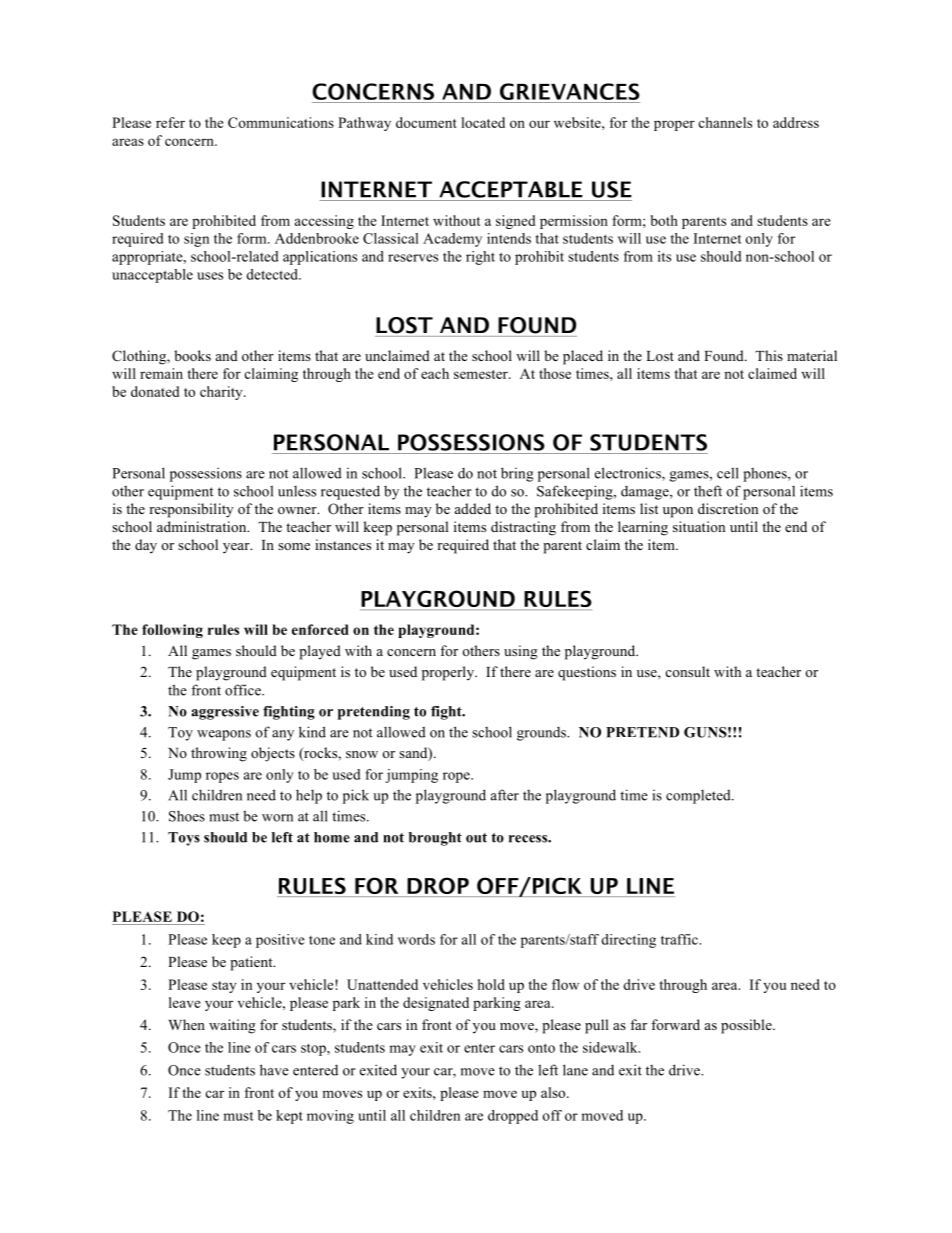  Describe the element at coordinates (483, 122) in the screenshot. I see `located` at that location.
